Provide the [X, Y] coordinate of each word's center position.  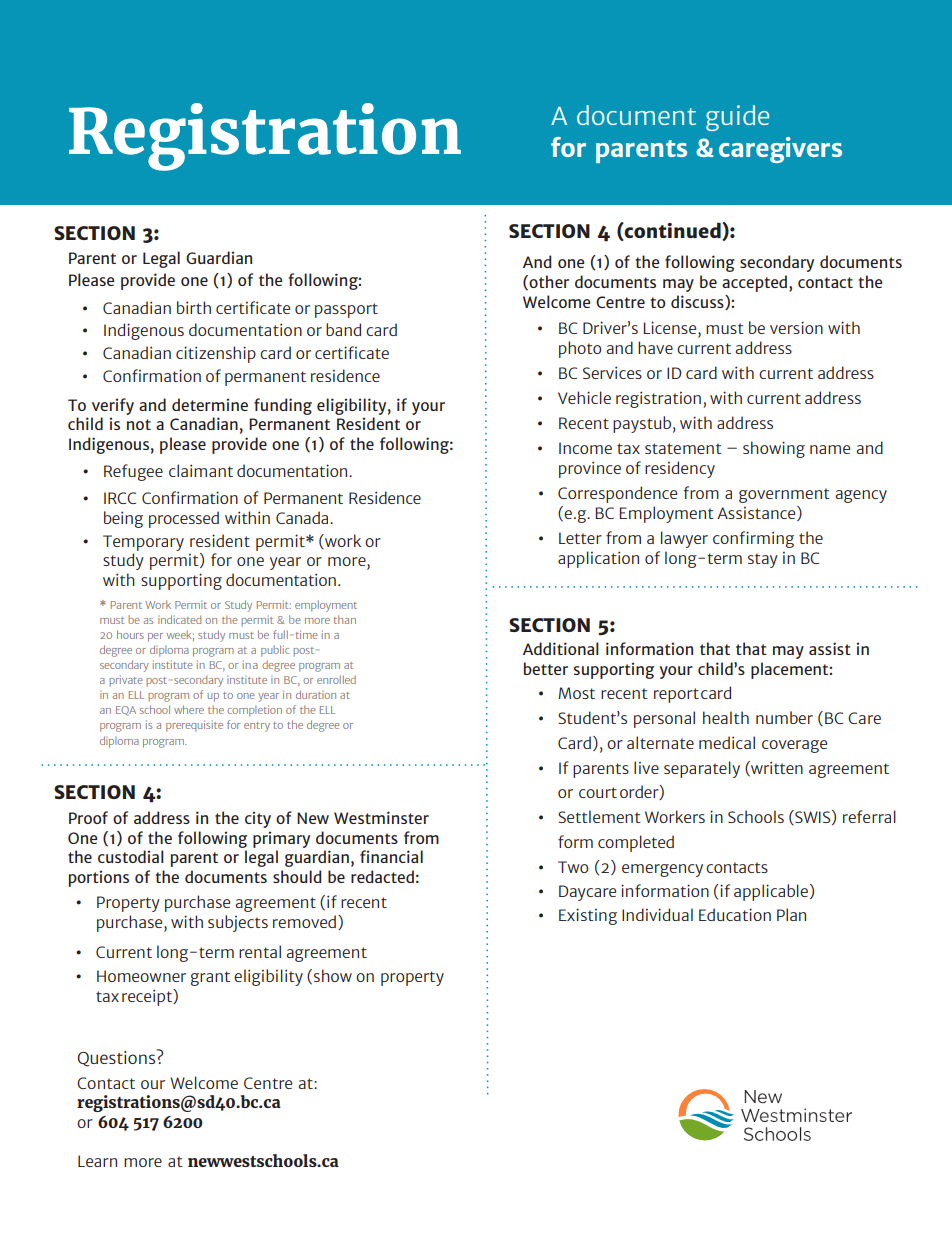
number [784, 717]
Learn [97, 1161]
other [549, 281]
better [546, 668]
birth [194, 307]
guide [737, 118]
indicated [179, 619]
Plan [791, 914]
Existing [588, 916]
